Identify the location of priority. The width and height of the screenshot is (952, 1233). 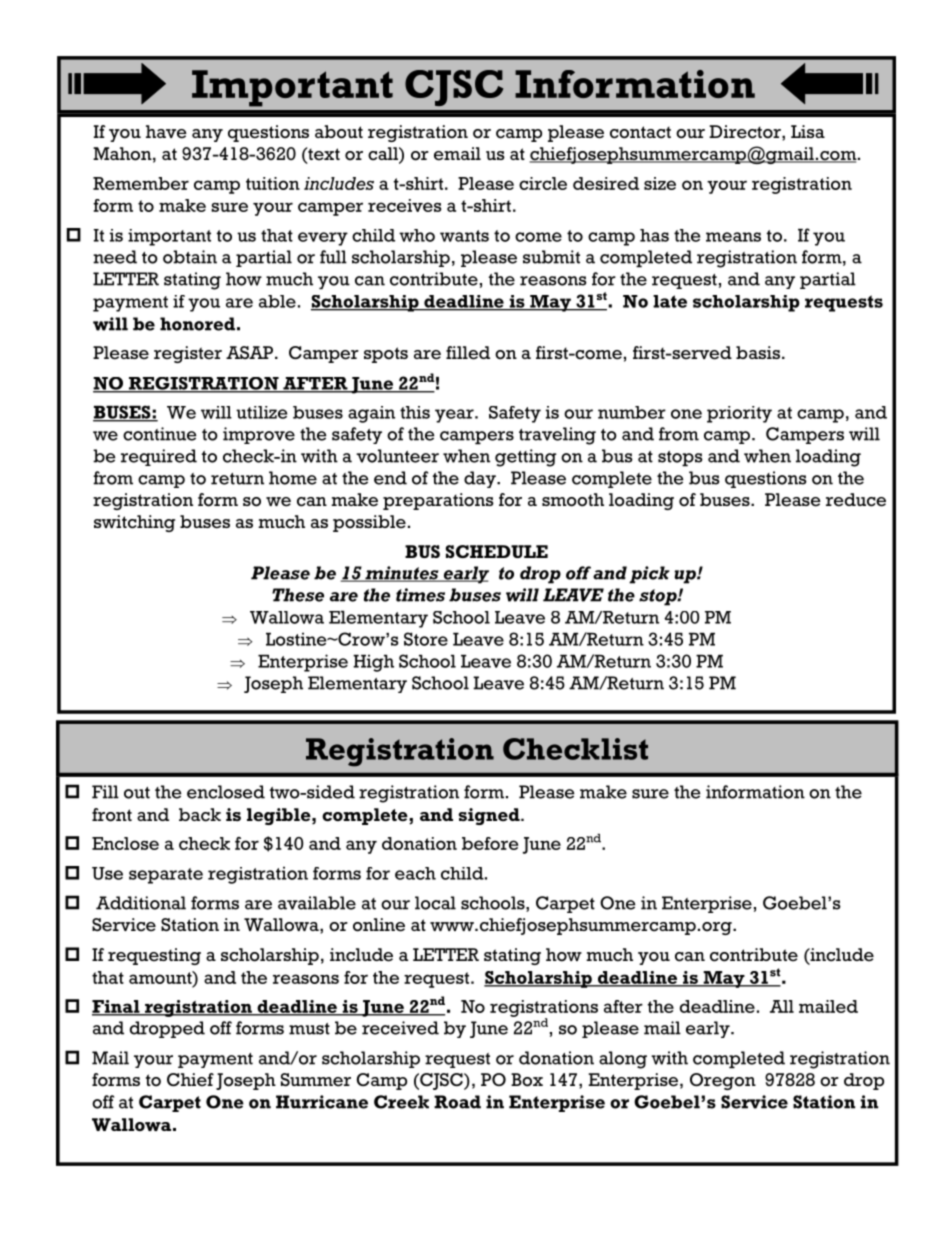
(739, 414).
